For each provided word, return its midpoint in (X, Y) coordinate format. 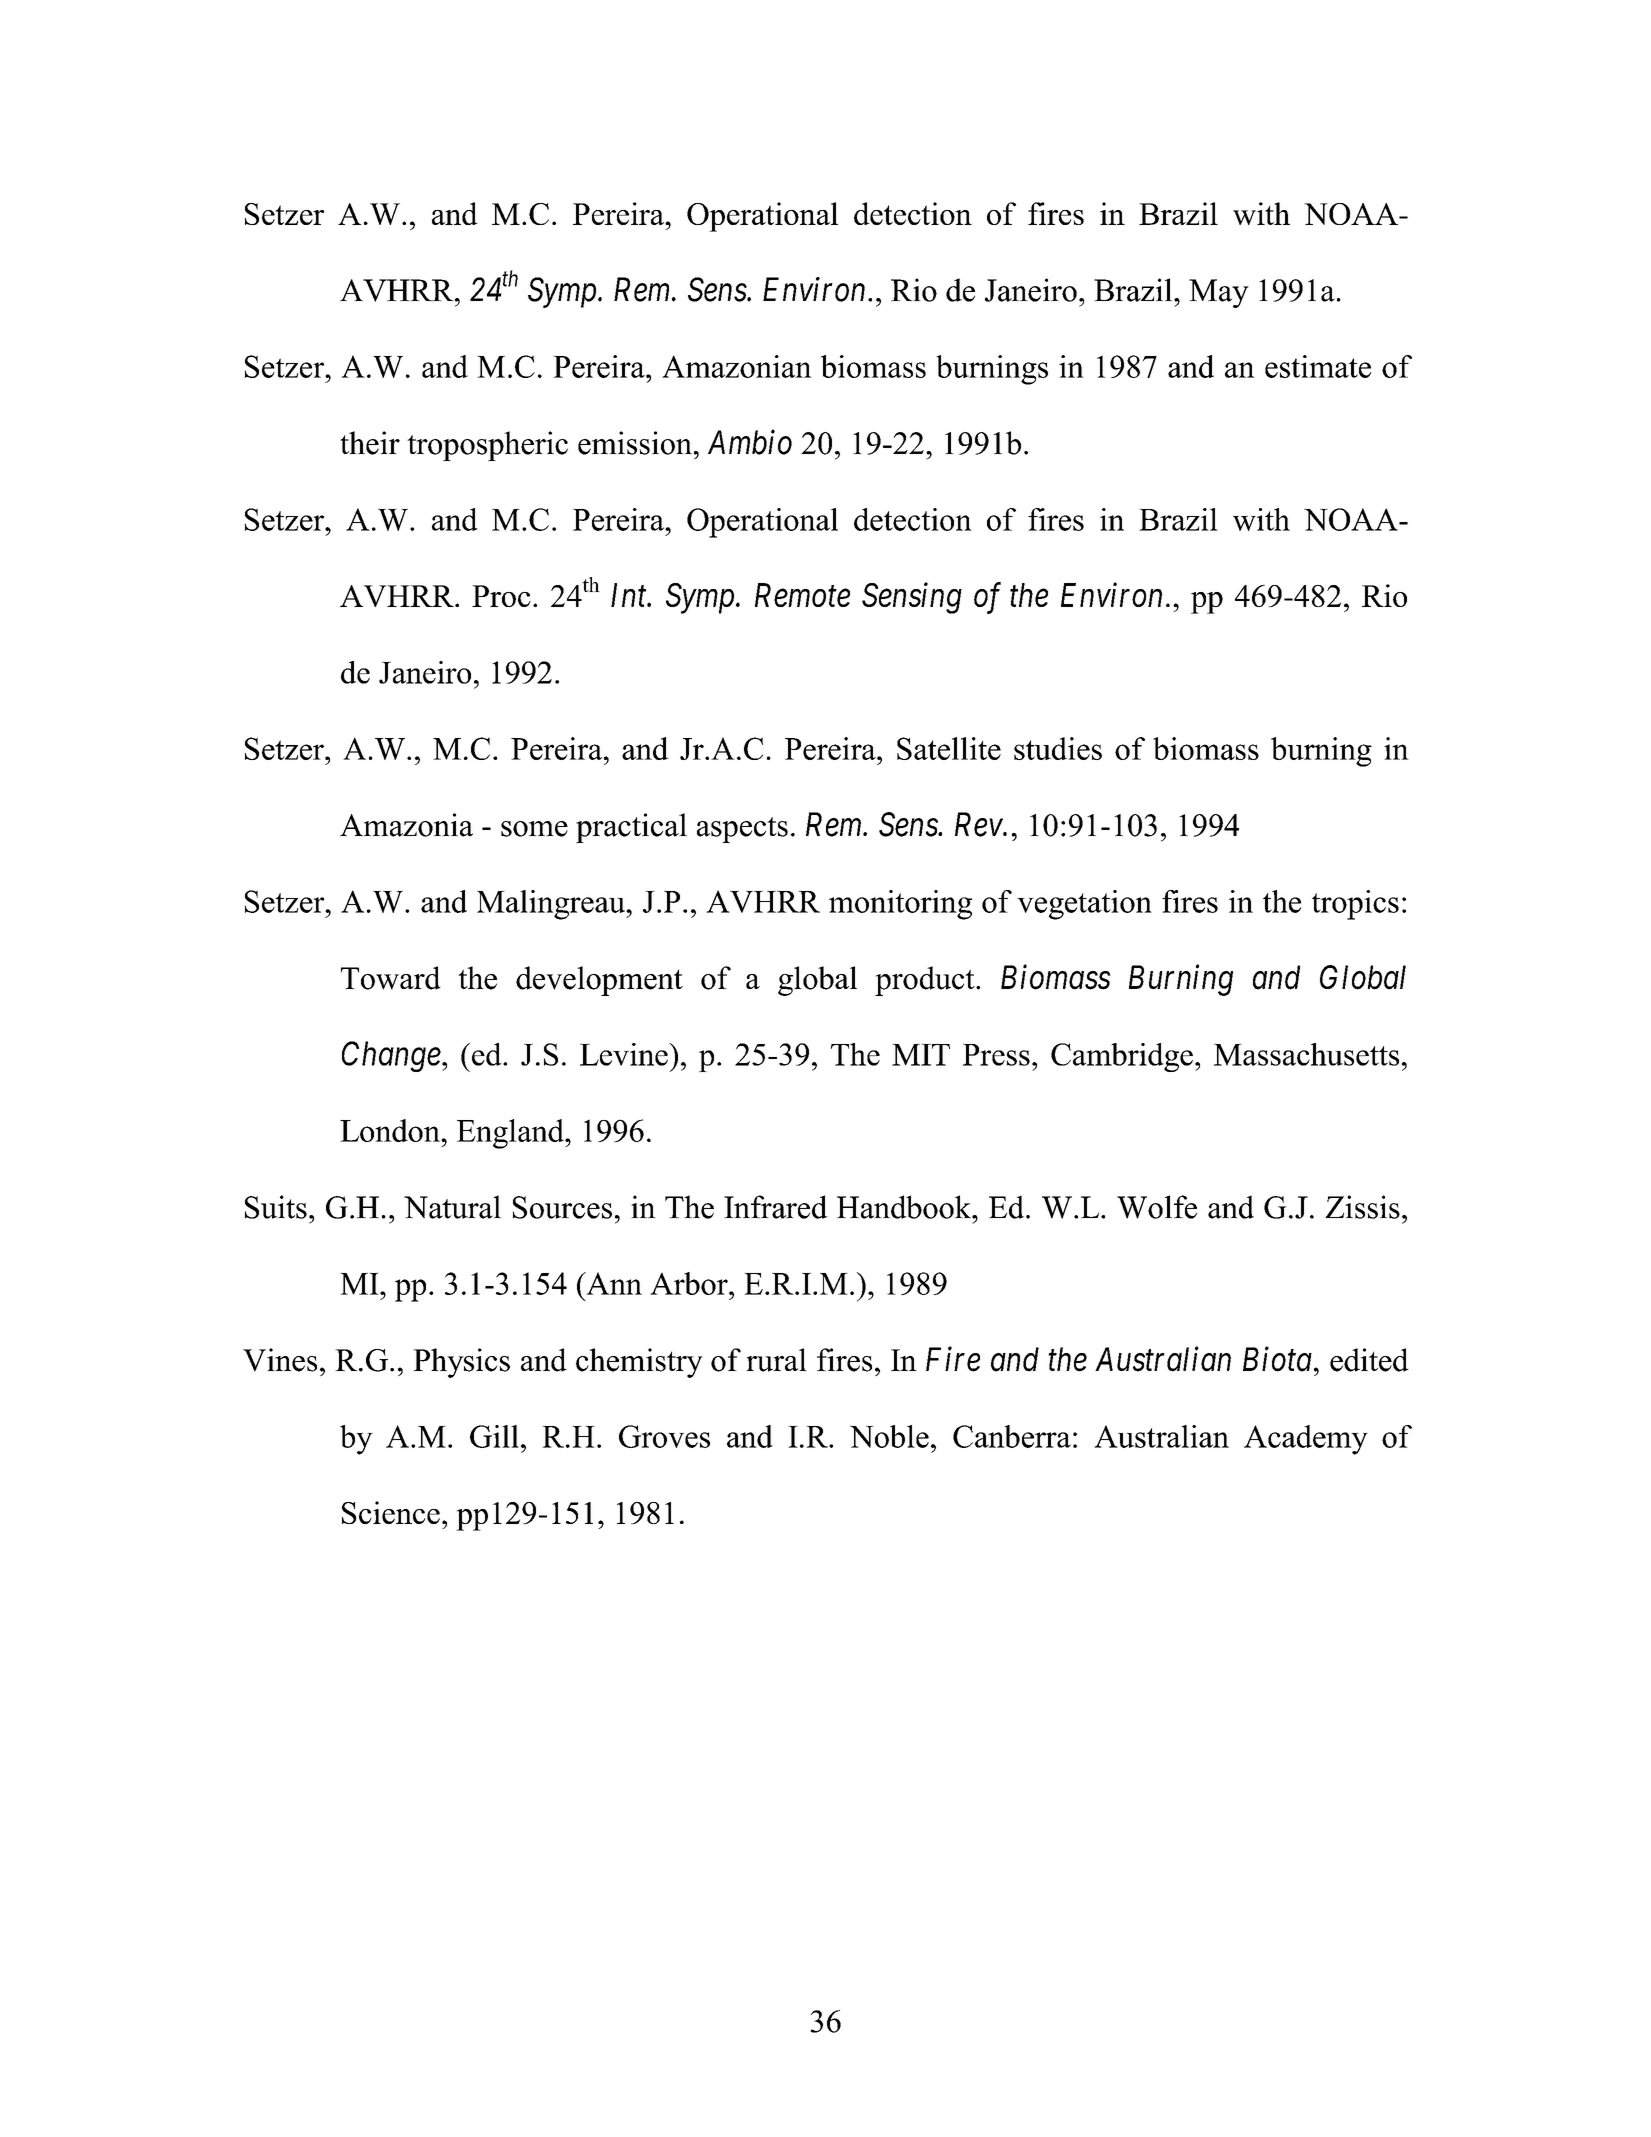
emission (635, 443)
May (1219, 293)
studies (1058, 748)
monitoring (900, 905)
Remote (802, 595)
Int (630, 595)
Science (391, 1512)
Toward (391, 978)
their (370, 443)
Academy (1306, 1440)
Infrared (776, 1207)
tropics (1355, 905)
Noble (889, 1436)
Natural (452, 1207)
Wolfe (1157, 1207)
